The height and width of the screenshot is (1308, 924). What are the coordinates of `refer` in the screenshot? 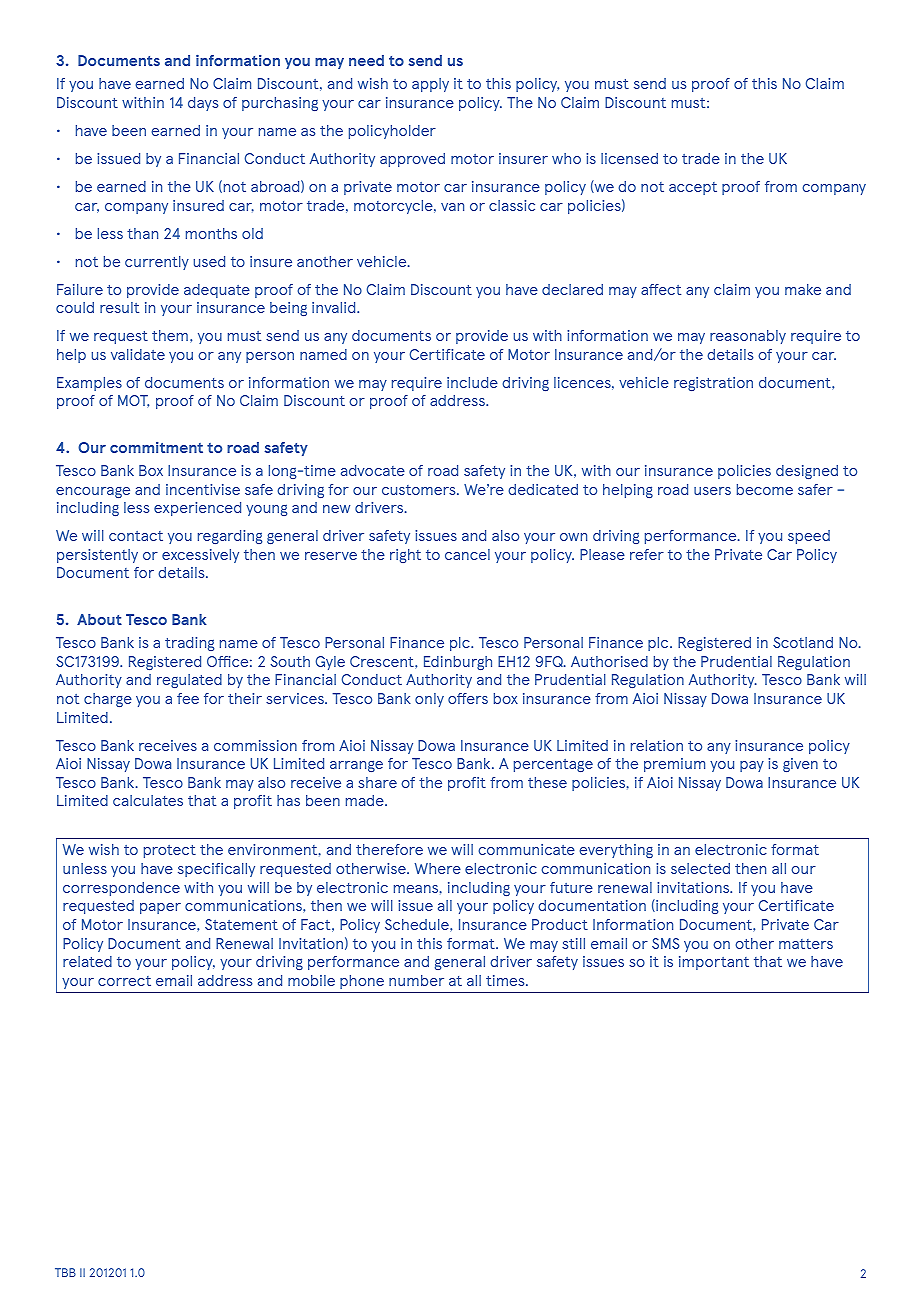 It's located at (647, 554).
